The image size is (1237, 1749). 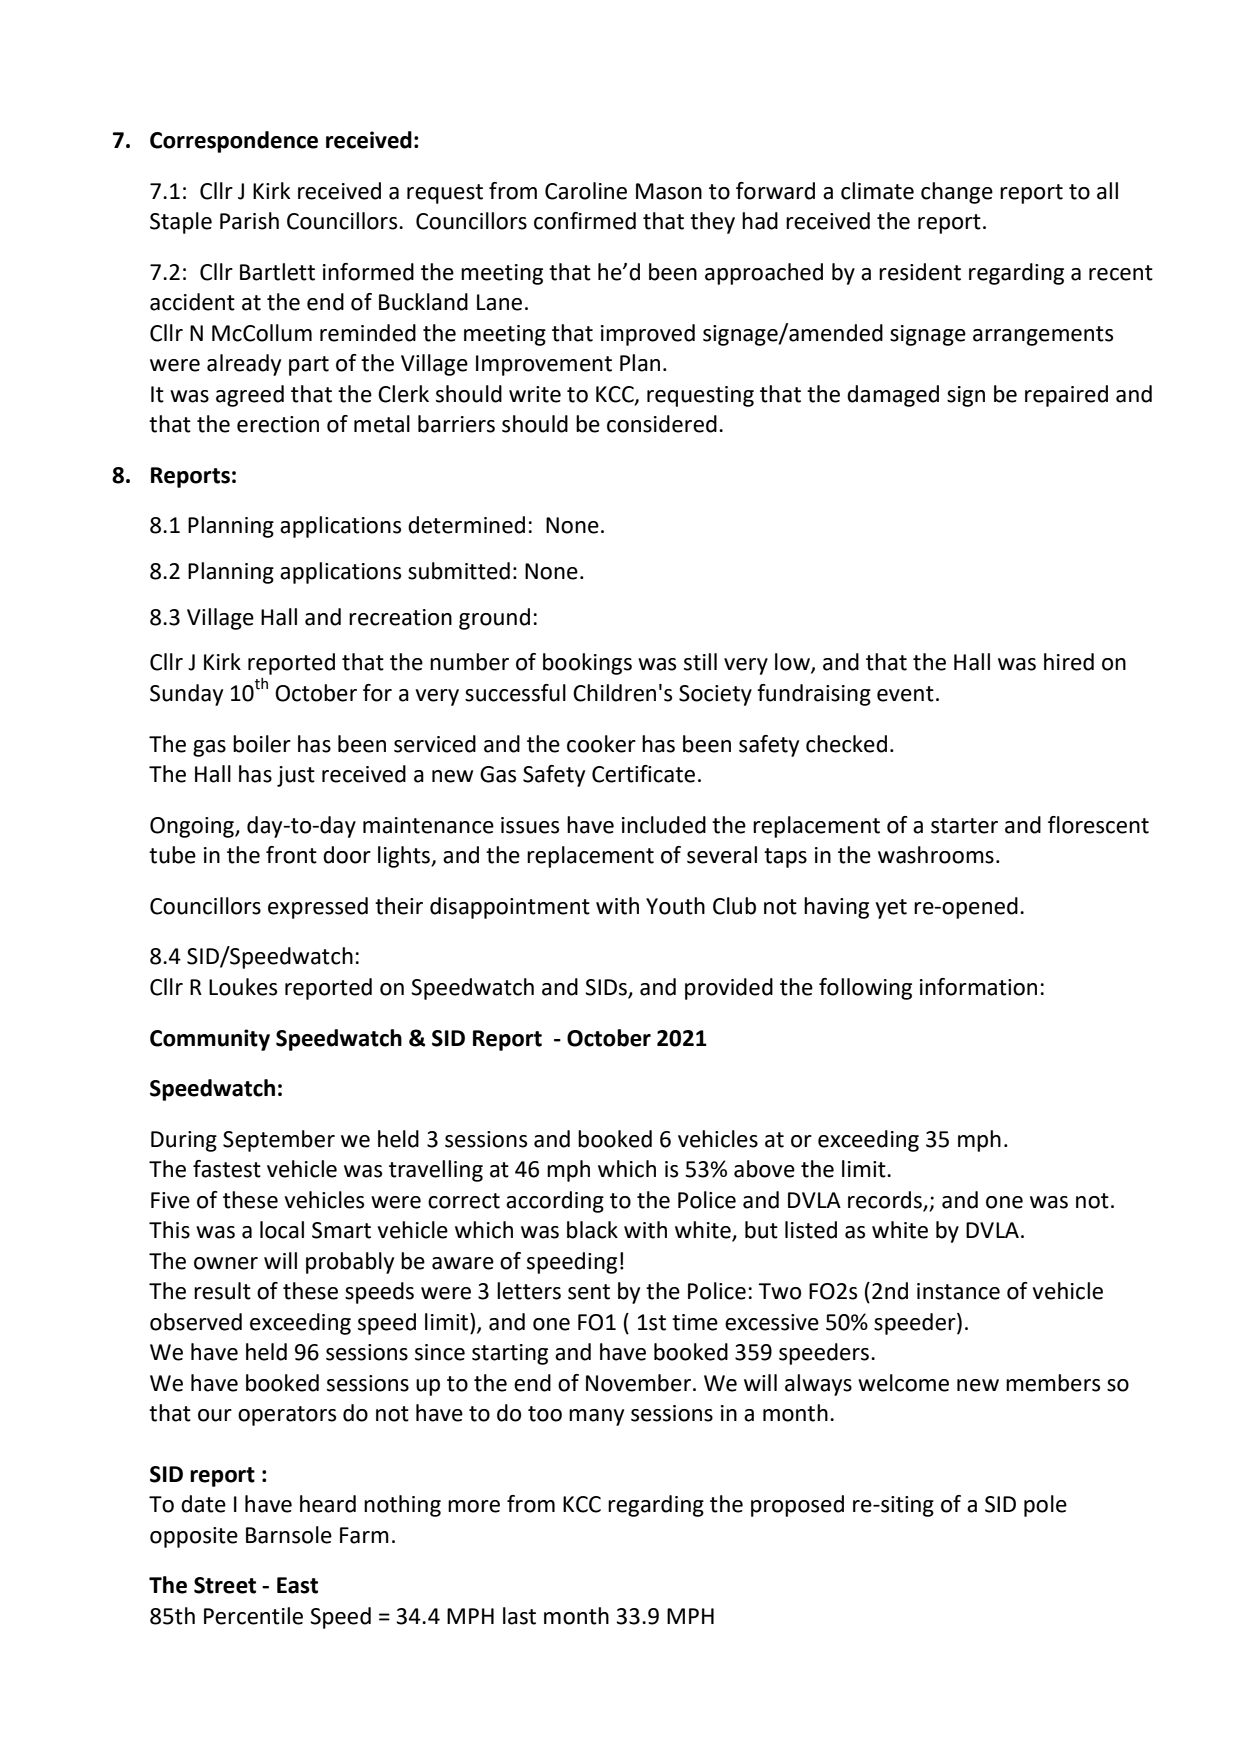 What do you see at coordinates (297, 1585) in the image?
I see `East` at bounding box center [297, 1585].
